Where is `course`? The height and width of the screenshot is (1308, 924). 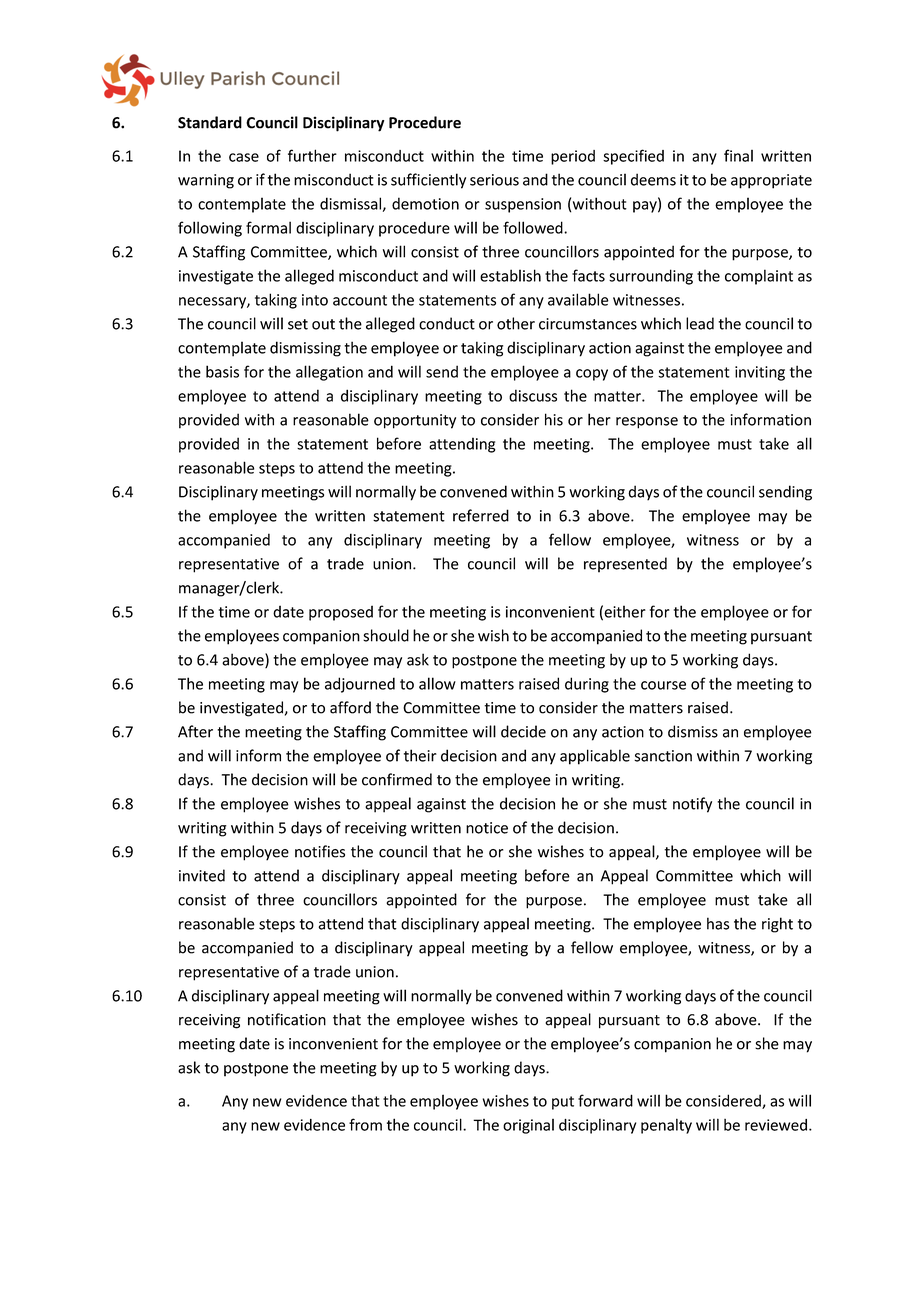 course is located at coordinates (663, 685).
